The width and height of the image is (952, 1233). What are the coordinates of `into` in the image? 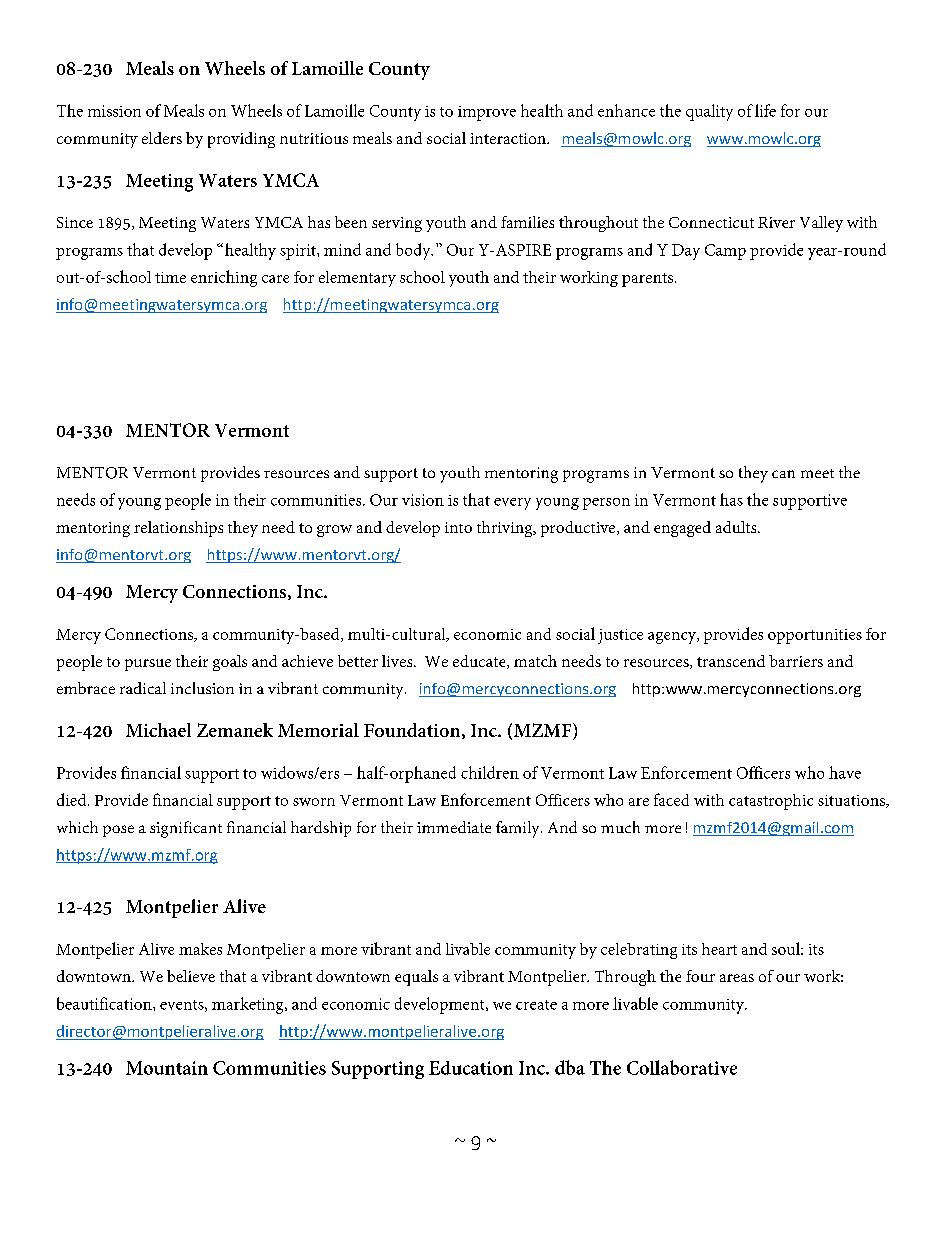 It's located at (458, 527).
